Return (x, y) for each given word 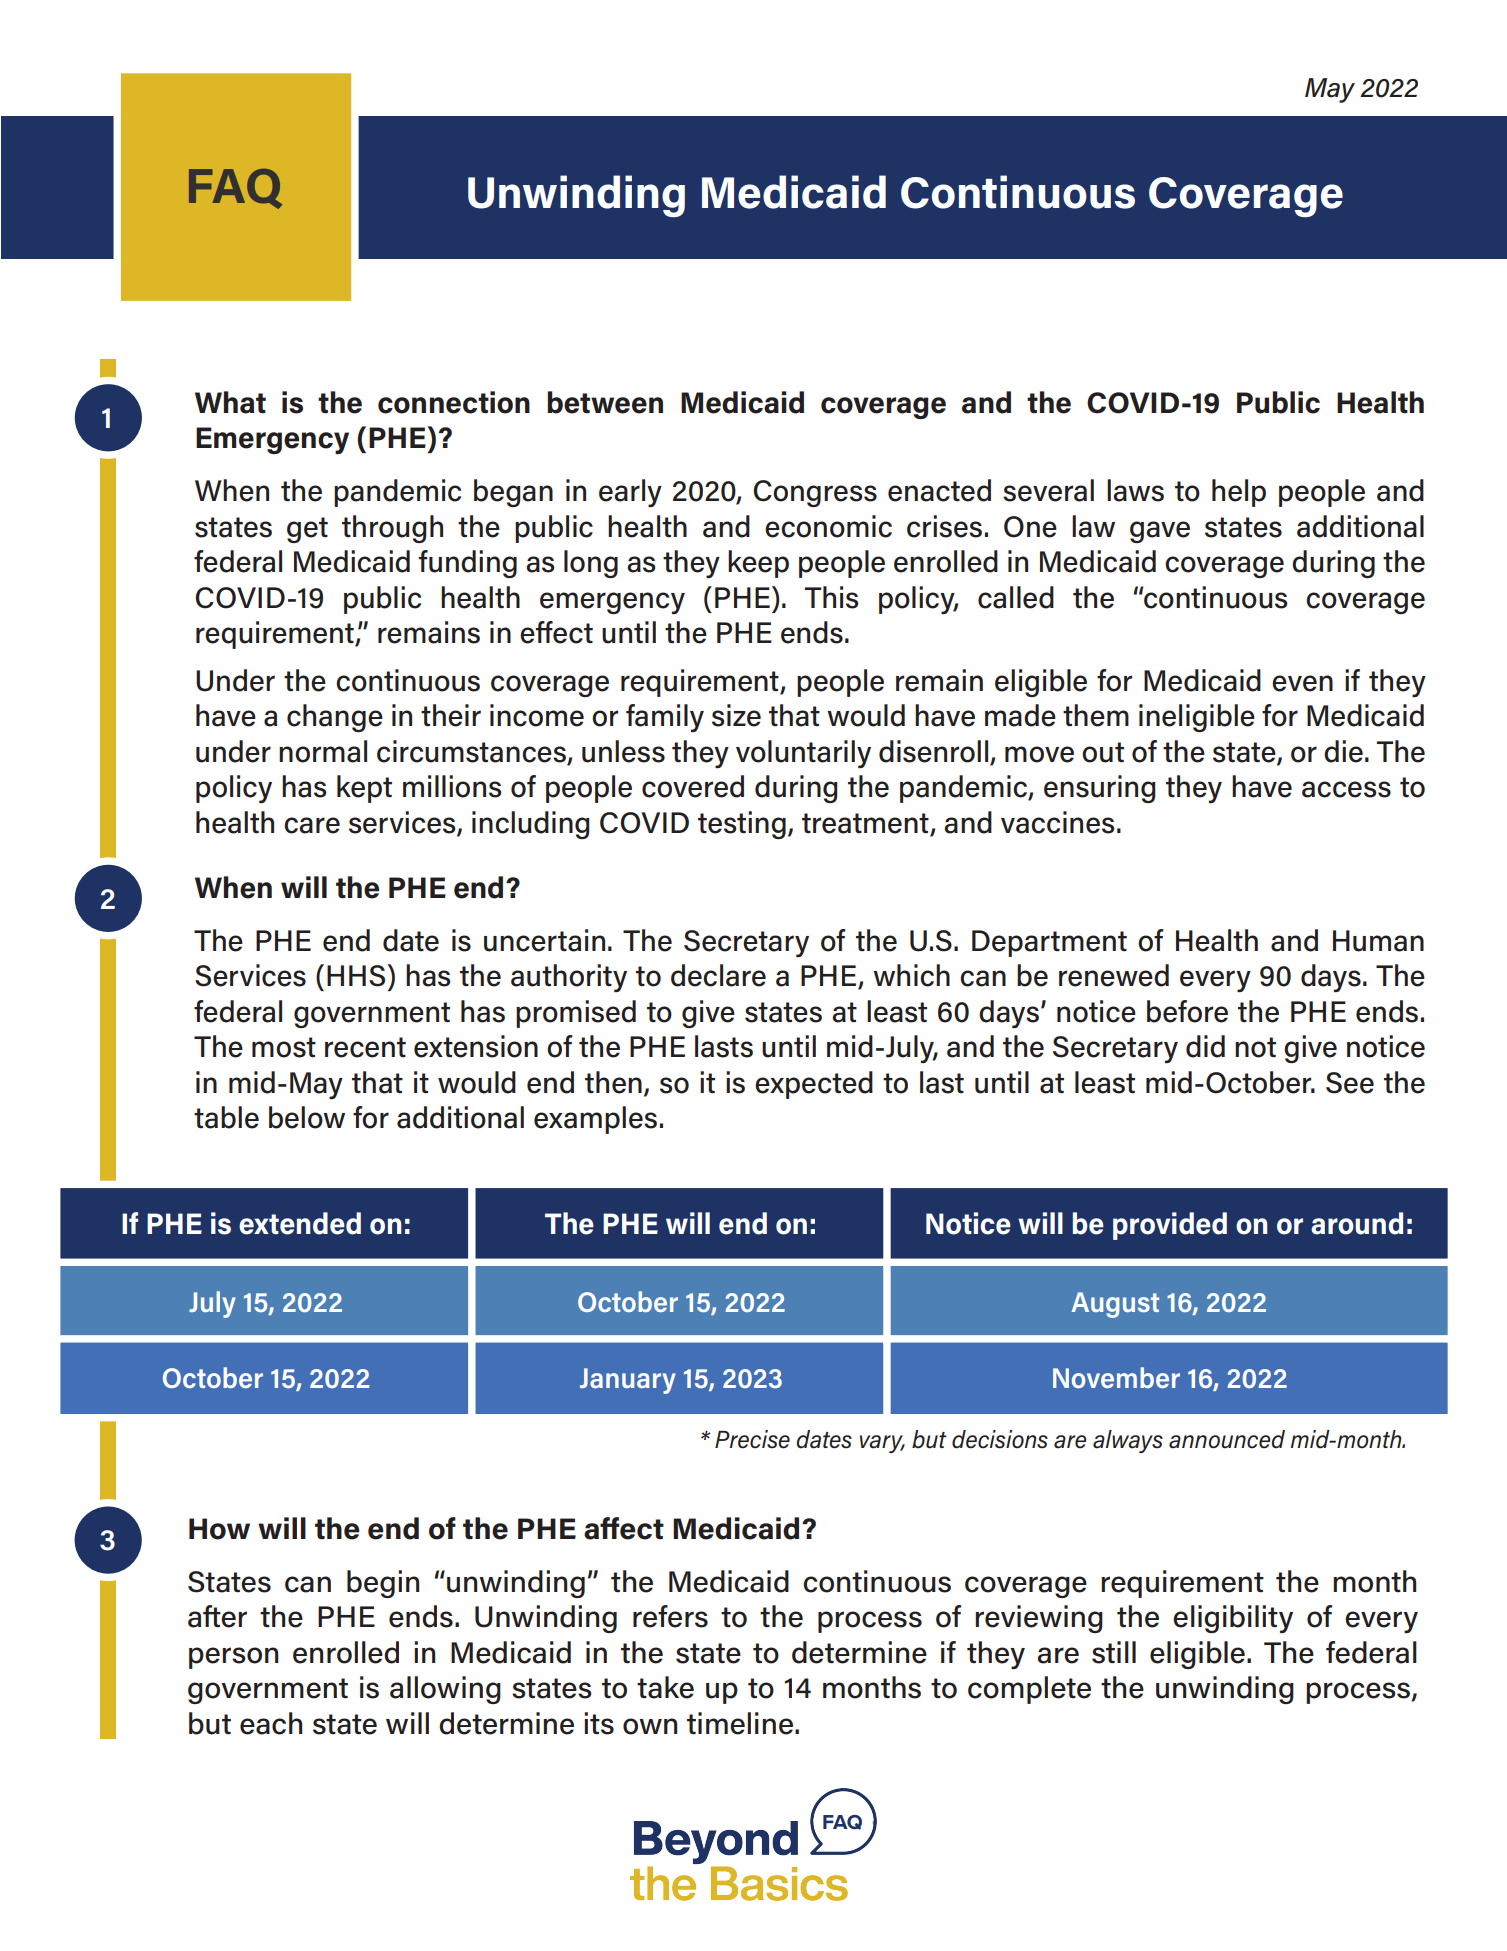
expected (814, 1085)
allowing (445, 1690)
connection (454, 402)
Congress (815, 493)
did (1205, 1046)
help (1239, 493)
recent (365, 1047)
